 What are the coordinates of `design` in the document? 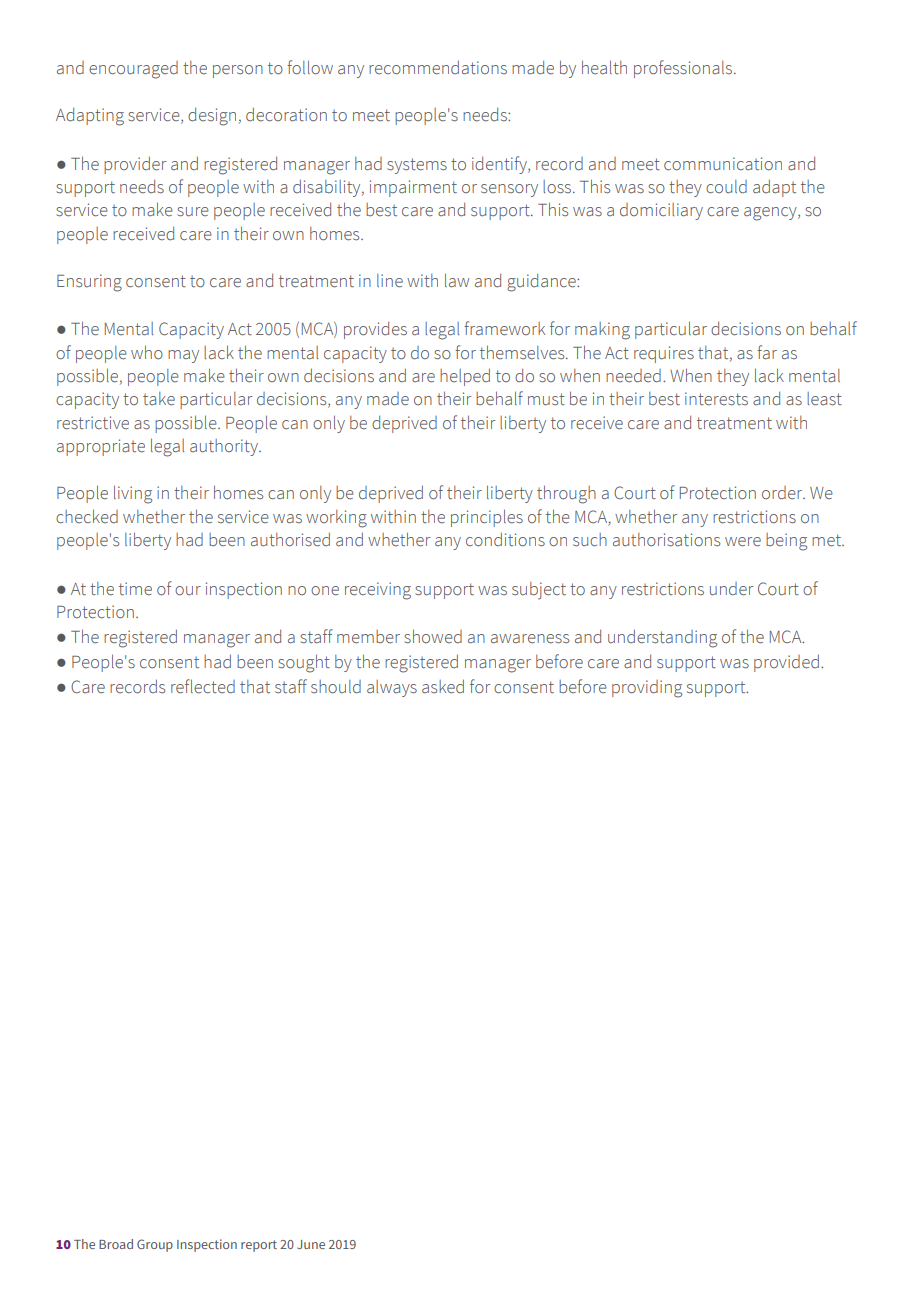 It's located at (212, 117).
